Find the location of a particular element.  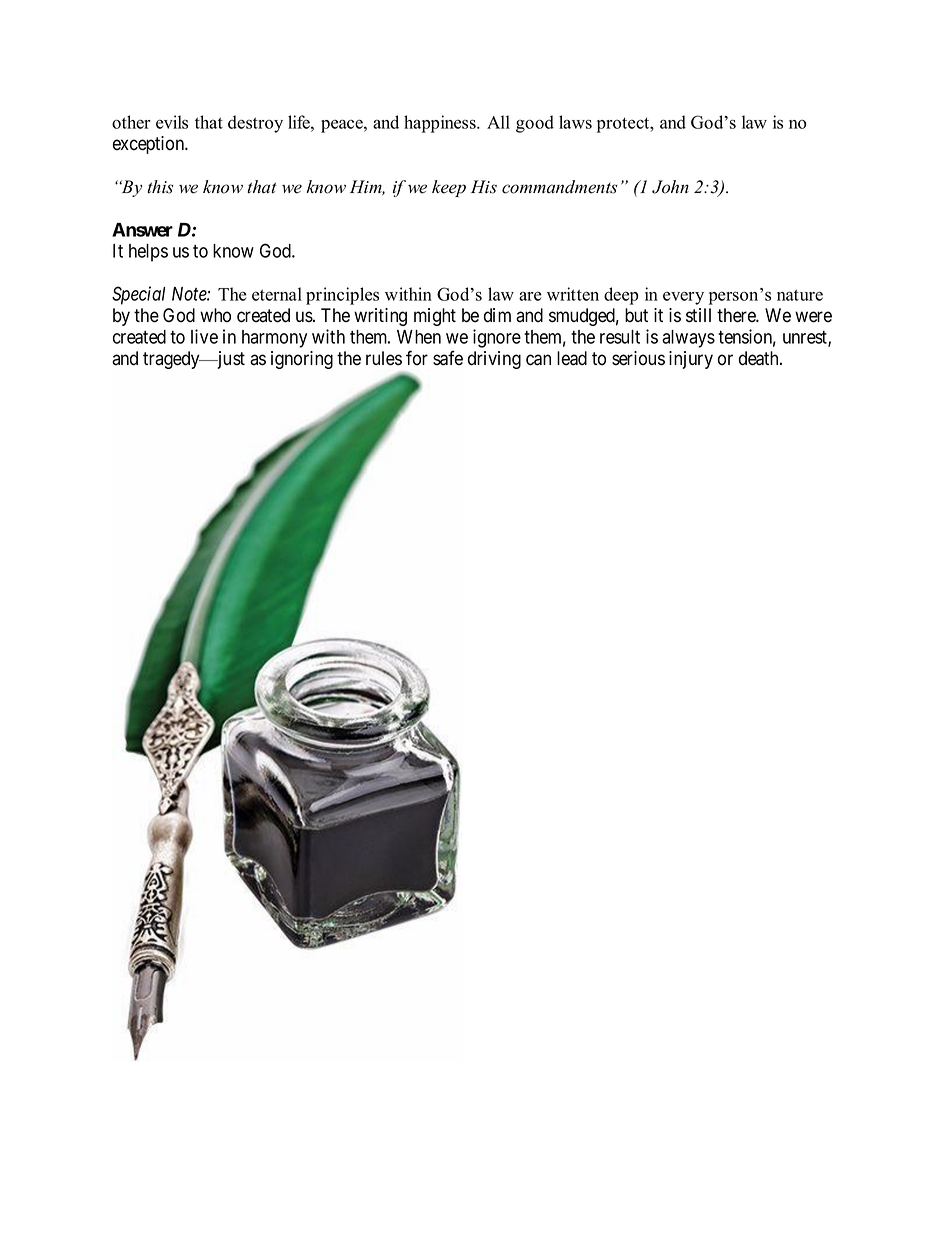

laws is located at coordinates (575, 122).
